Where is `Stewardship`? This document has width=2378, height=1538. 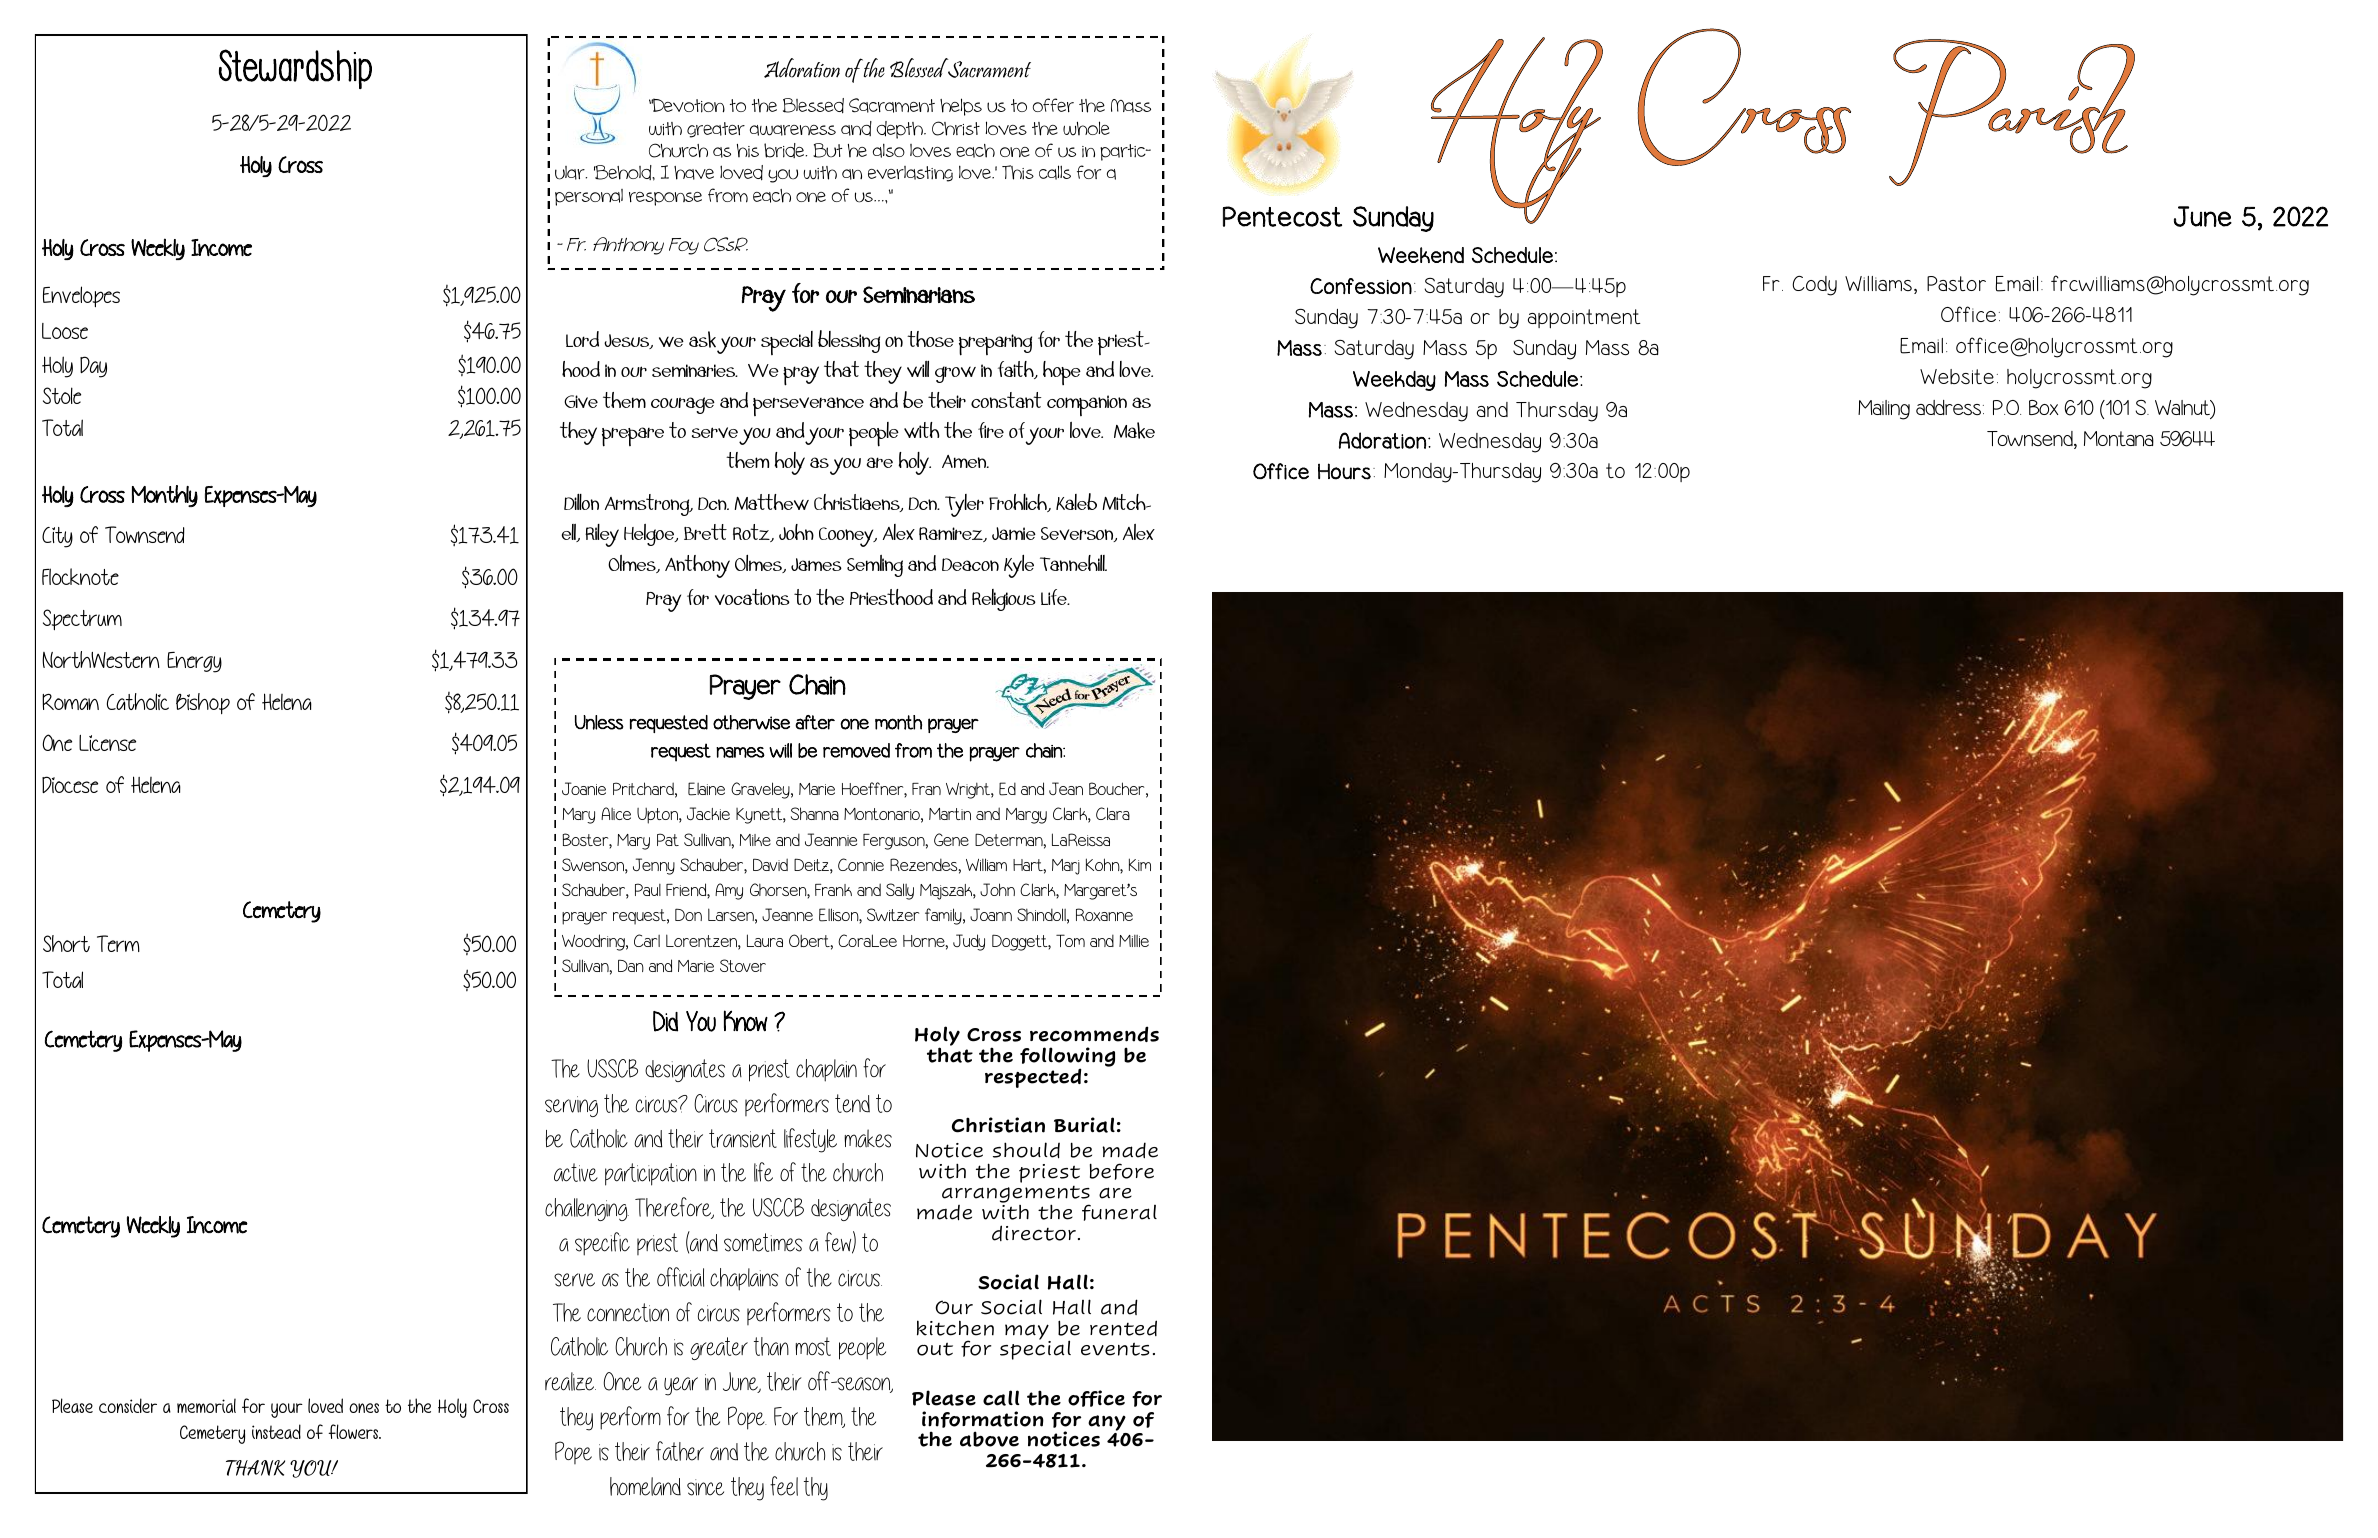 Stewardship is located at coordinates (295, 69).
